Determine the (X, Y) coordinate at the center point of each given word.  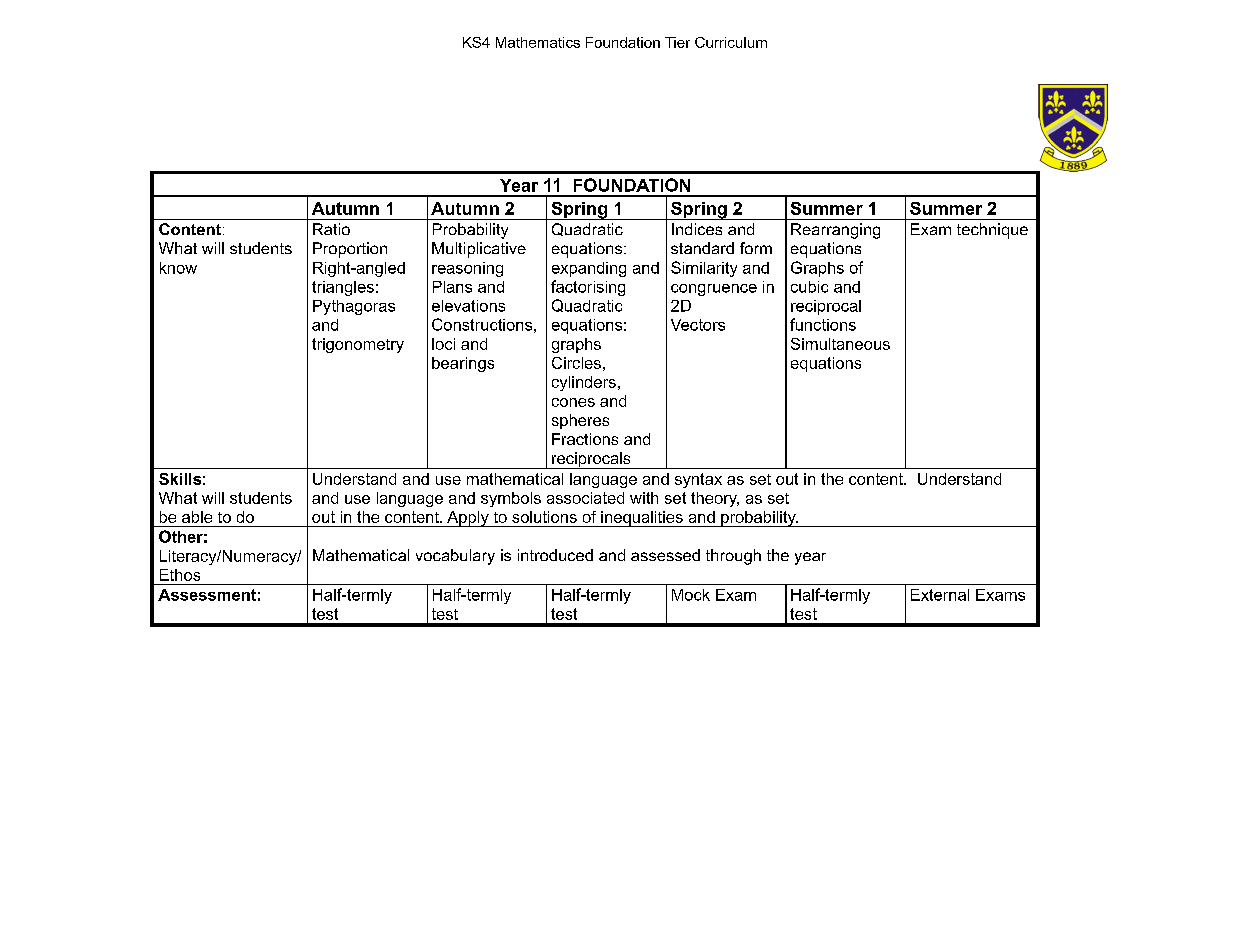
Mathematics (538, 42)
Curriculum (731, 42)
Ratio (331, 229)
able (197, 517)
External (940, 595)
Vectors (698, 325)
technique (992, 231)
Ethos (180, 575)
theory (715, 499)
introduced (555, 555)
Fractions (585, 439)
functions (823, 324)
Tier (677, 42)
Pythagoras (354, 307)
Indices (697, 229)
